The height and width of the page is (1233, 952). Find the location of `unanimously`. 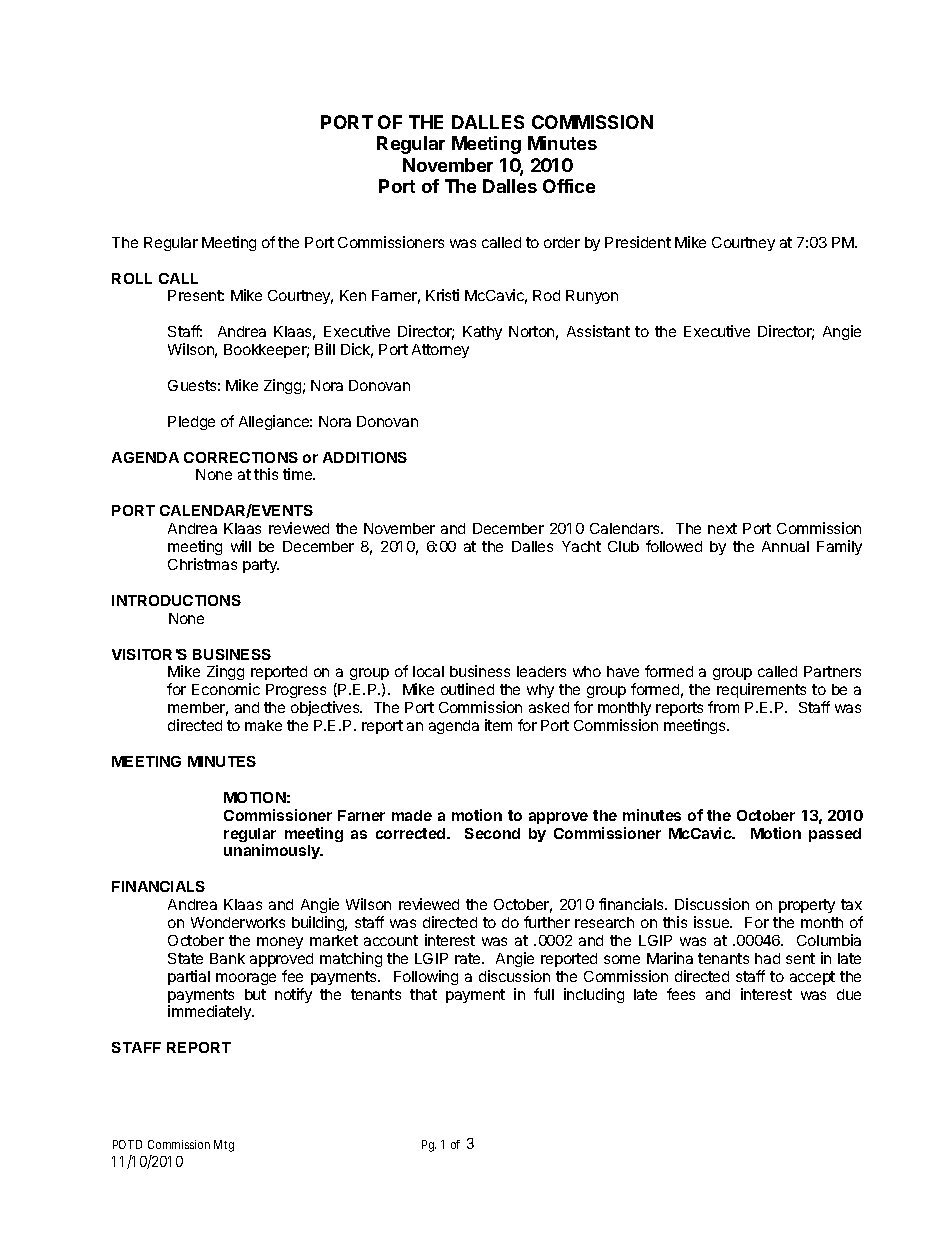

unanimously is located at coordinates (273, 851).
